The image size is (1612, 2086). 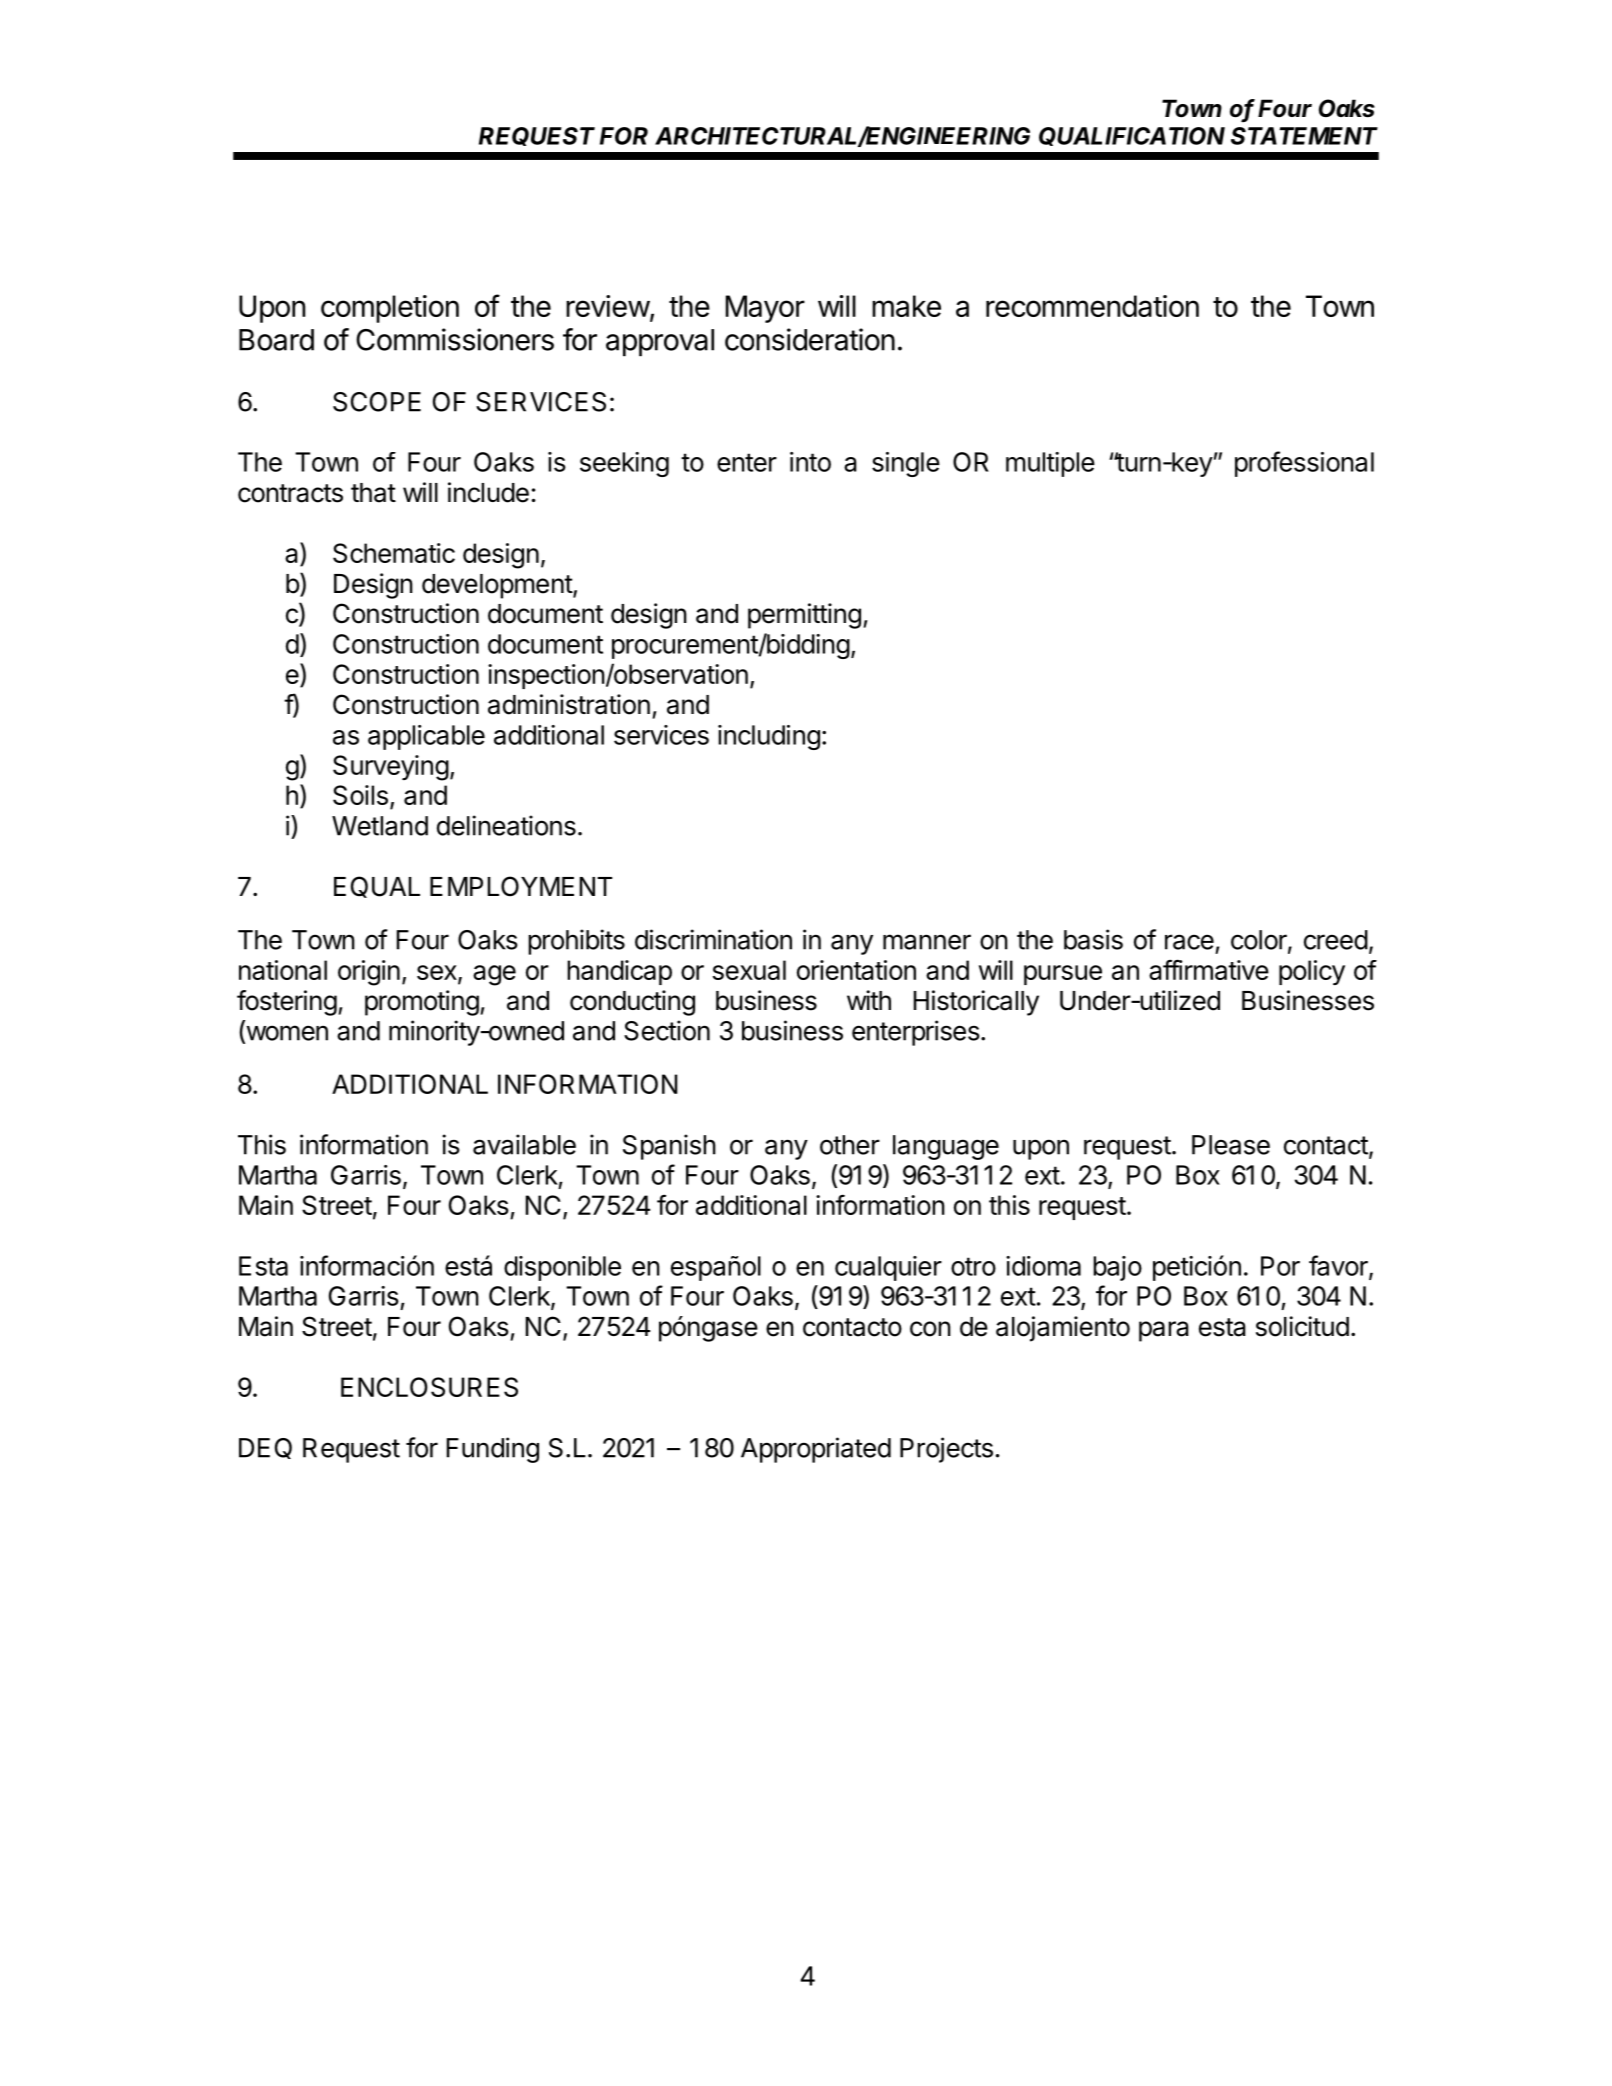 I want to click on other, so click(x=850, y=1145).
